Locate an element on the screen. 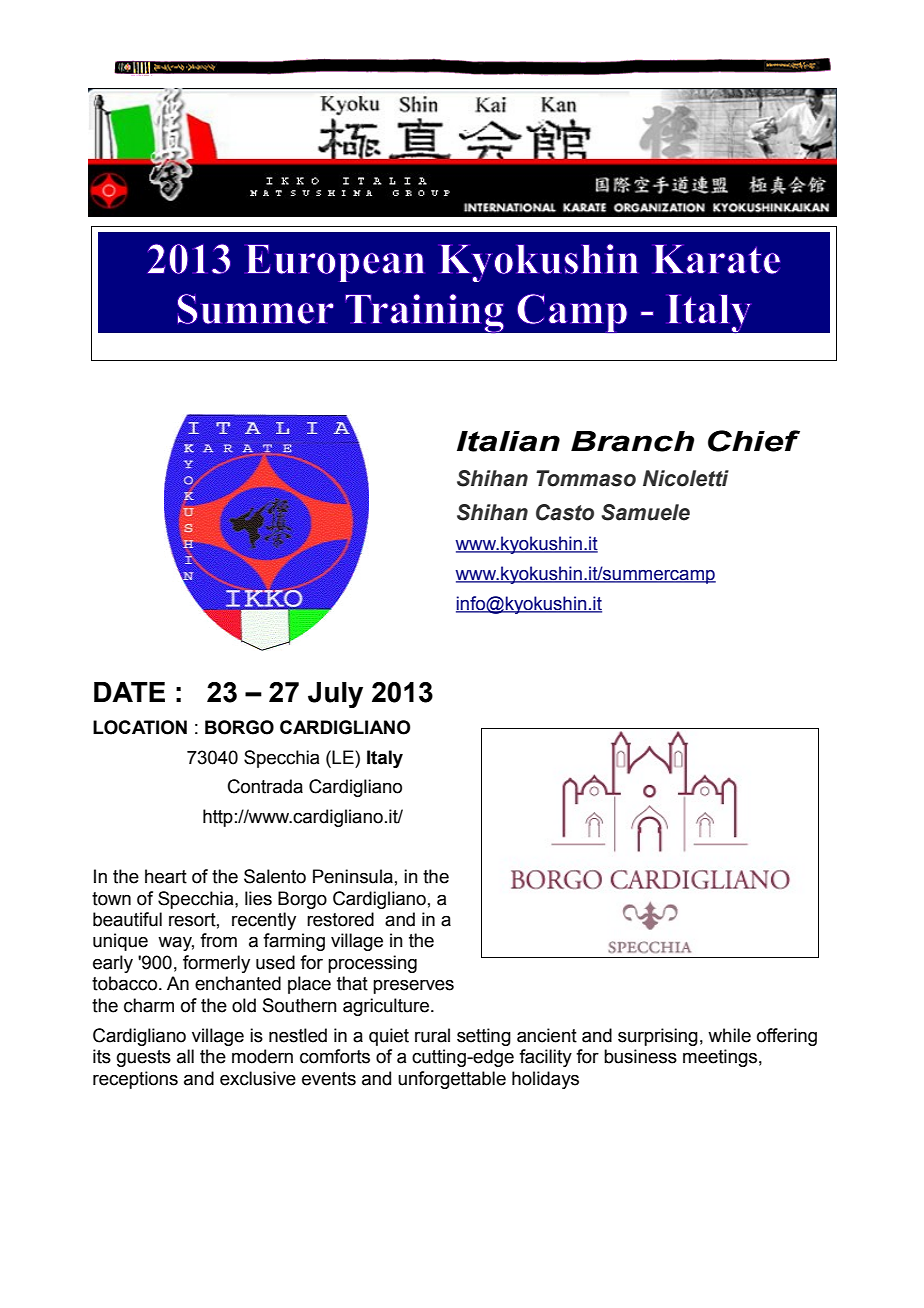  Peninsula is located at coordinates (353, 876).
